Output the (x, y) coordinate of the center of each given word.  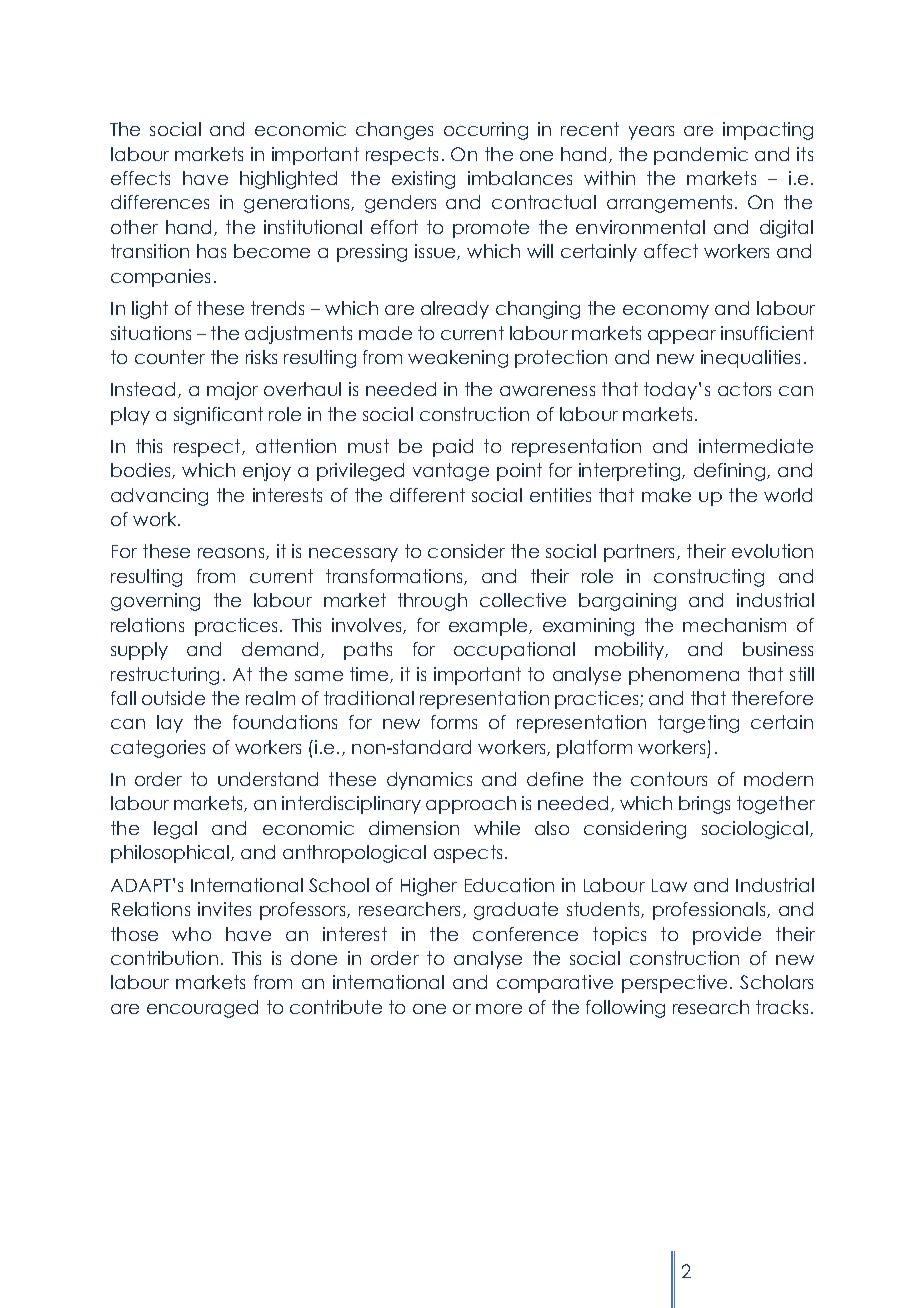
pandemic (701, 156)
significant (218, 416)
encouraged (202, 1009)
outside (173, 698)
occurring (486, 131)
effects (140, 178)
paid (453, 448)
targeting (698, 724)
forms (454, 722)
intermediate (756, 446)
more (499, 1009)
